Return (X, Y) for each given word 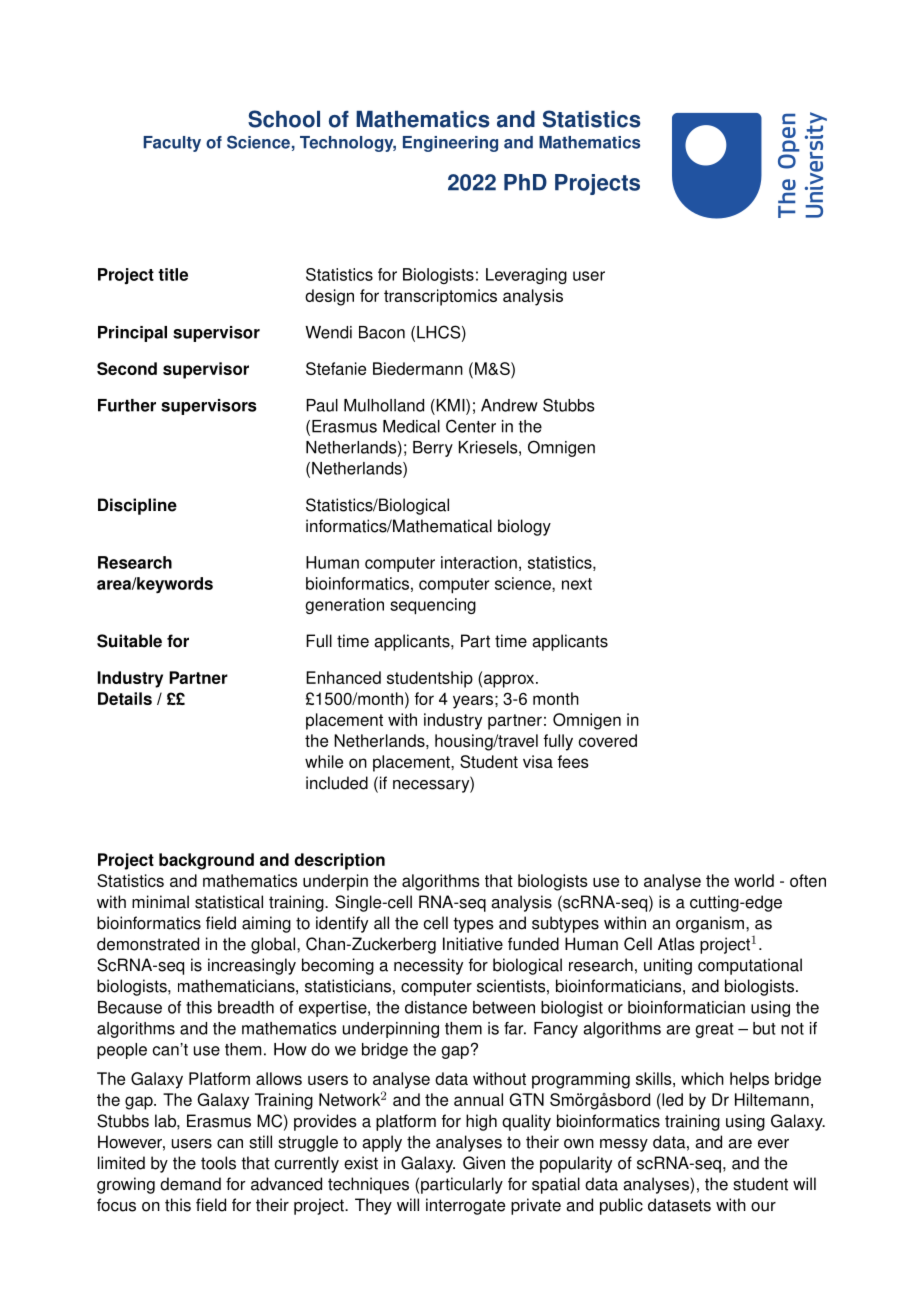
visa (538, 761)
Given (484, 1163)
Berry (433, 449)
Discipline (137, 506)
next (577, 584)
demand (190, 1184)
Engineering (450, 144)
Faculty (172, 144)
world (754, 880)
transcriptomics (440, 297)
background (206, 861)
